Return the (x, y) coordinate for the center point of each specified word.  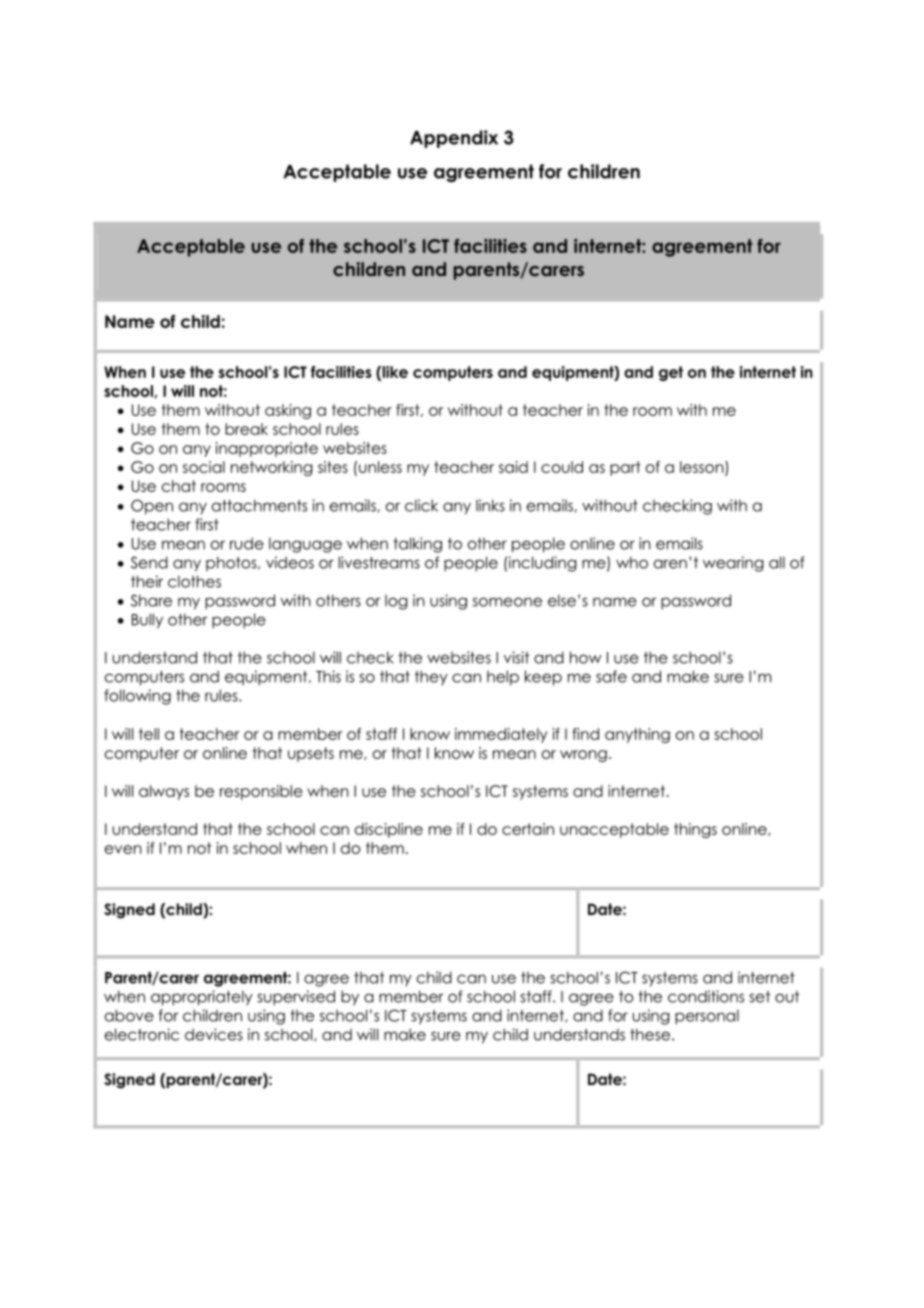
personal (707, 1017)
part (625, 468)
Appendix (454, 139)
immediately (501, 735)
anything (637, 735)
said (513, 467)
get (671, 373)
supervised (296, 998)
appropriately (202, 998)
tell (149, 734)
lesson (703, 468)
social (204, 467)
